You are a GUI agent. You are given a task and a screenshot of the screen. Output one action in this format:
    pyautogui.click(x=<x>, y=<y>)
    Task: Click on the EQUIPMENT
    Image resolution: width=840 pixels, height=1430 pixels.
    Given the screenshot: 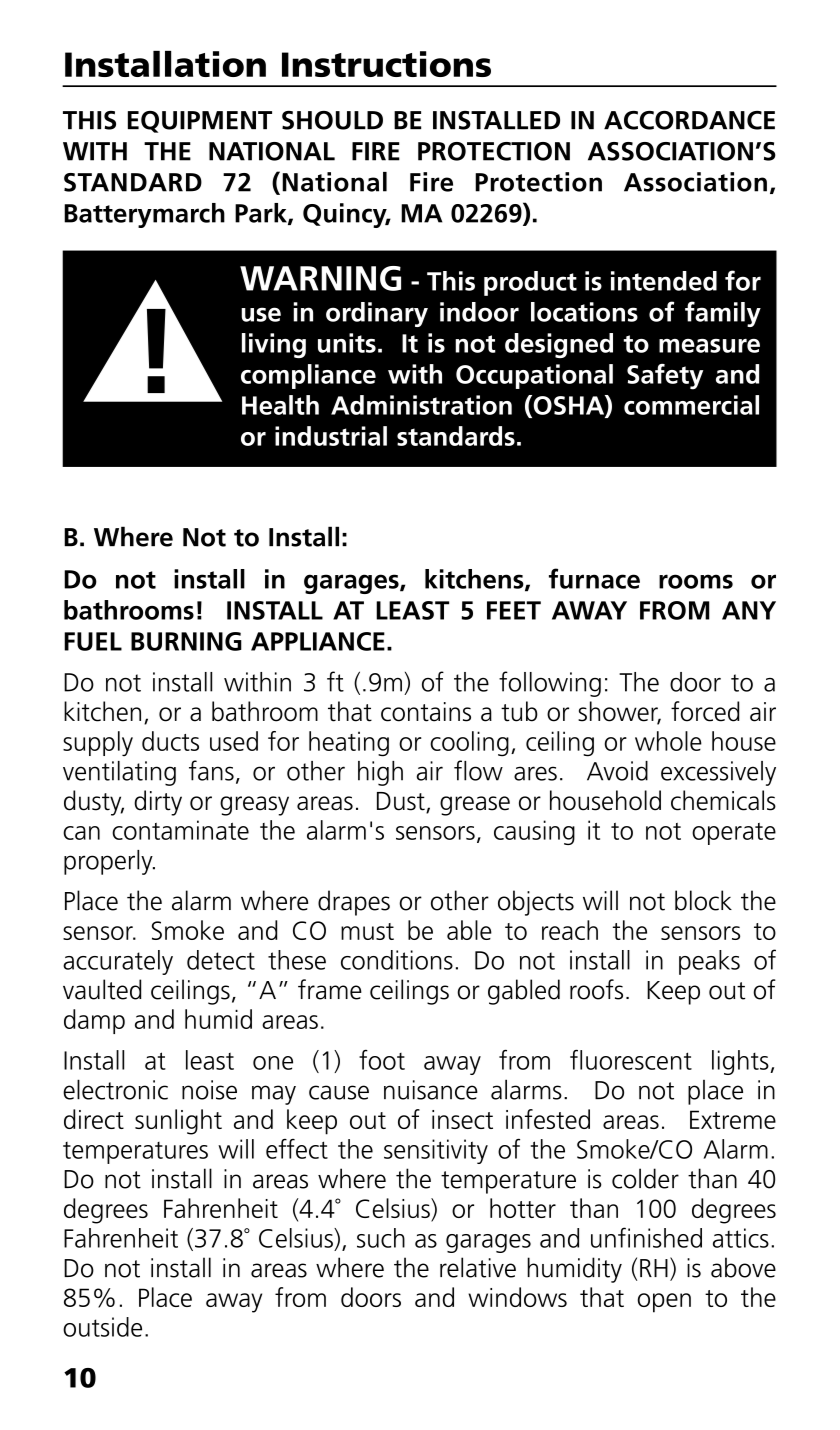 What is the action you would take?
    pyautogui.click(x=200, y=122)
